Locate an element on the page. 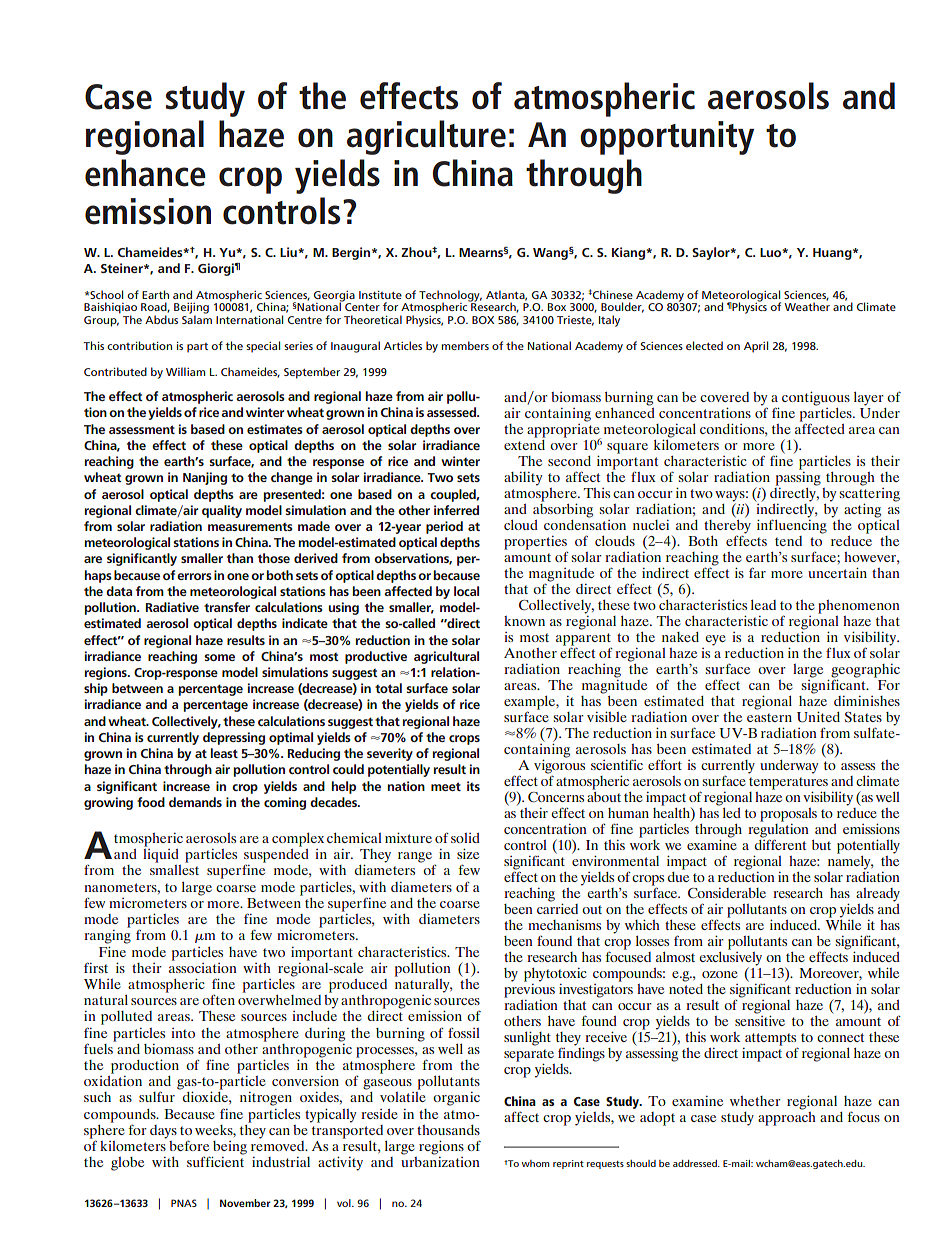 Image resolution: width=952 pixels, height=1257 pixels. sufficient is located at coordinates (215, 1161).
